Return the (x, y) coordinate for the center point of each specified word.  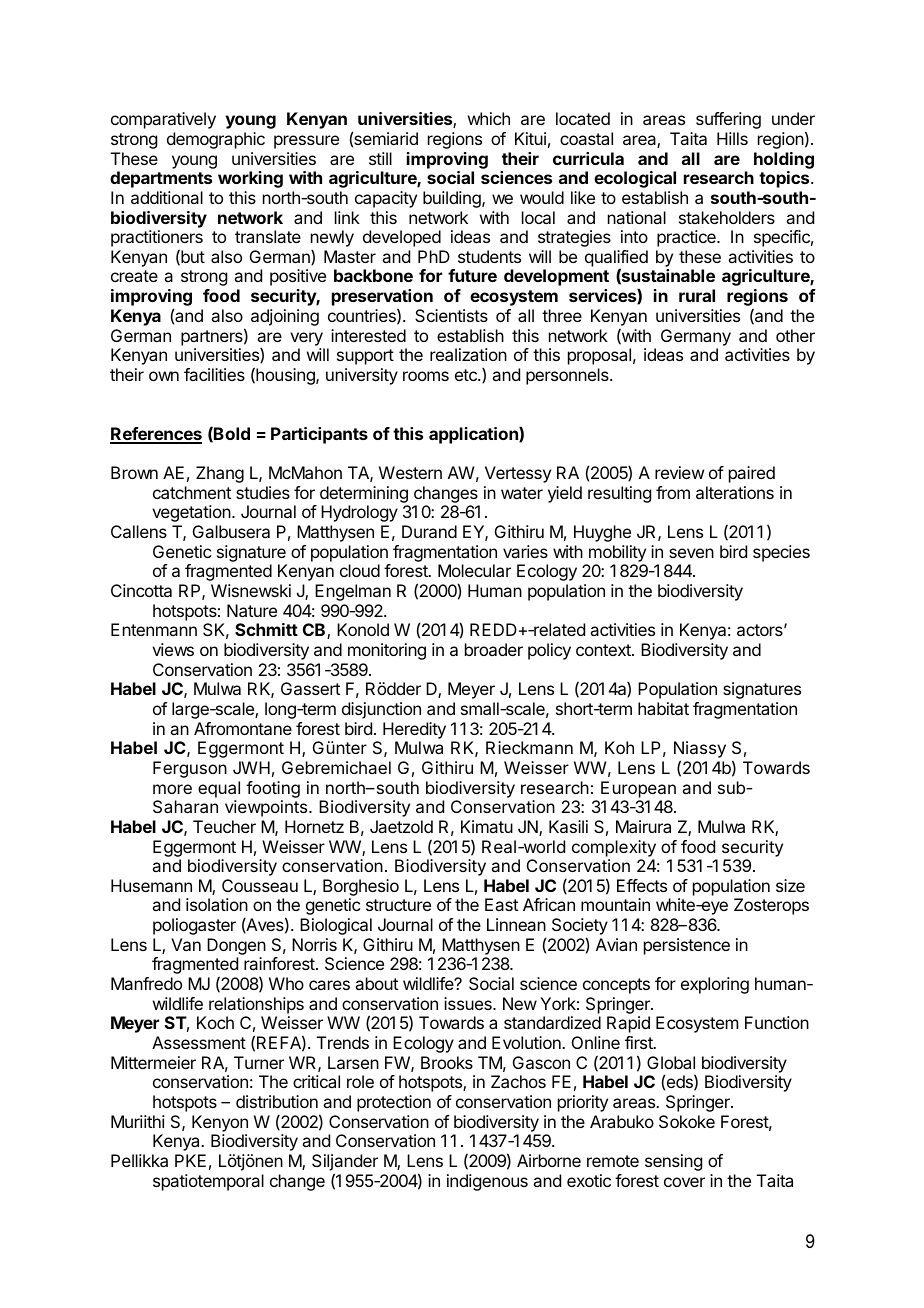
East (501, 904)
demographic (216, 140)
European (638, 789)
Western (410, 472)
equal (219, 789)
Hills (732, 138)
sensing (673, 1162)
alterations (735, 492)
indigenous (487, 1182)
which (489, 118)
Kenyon (220, 1123)
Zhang (220, 474)
